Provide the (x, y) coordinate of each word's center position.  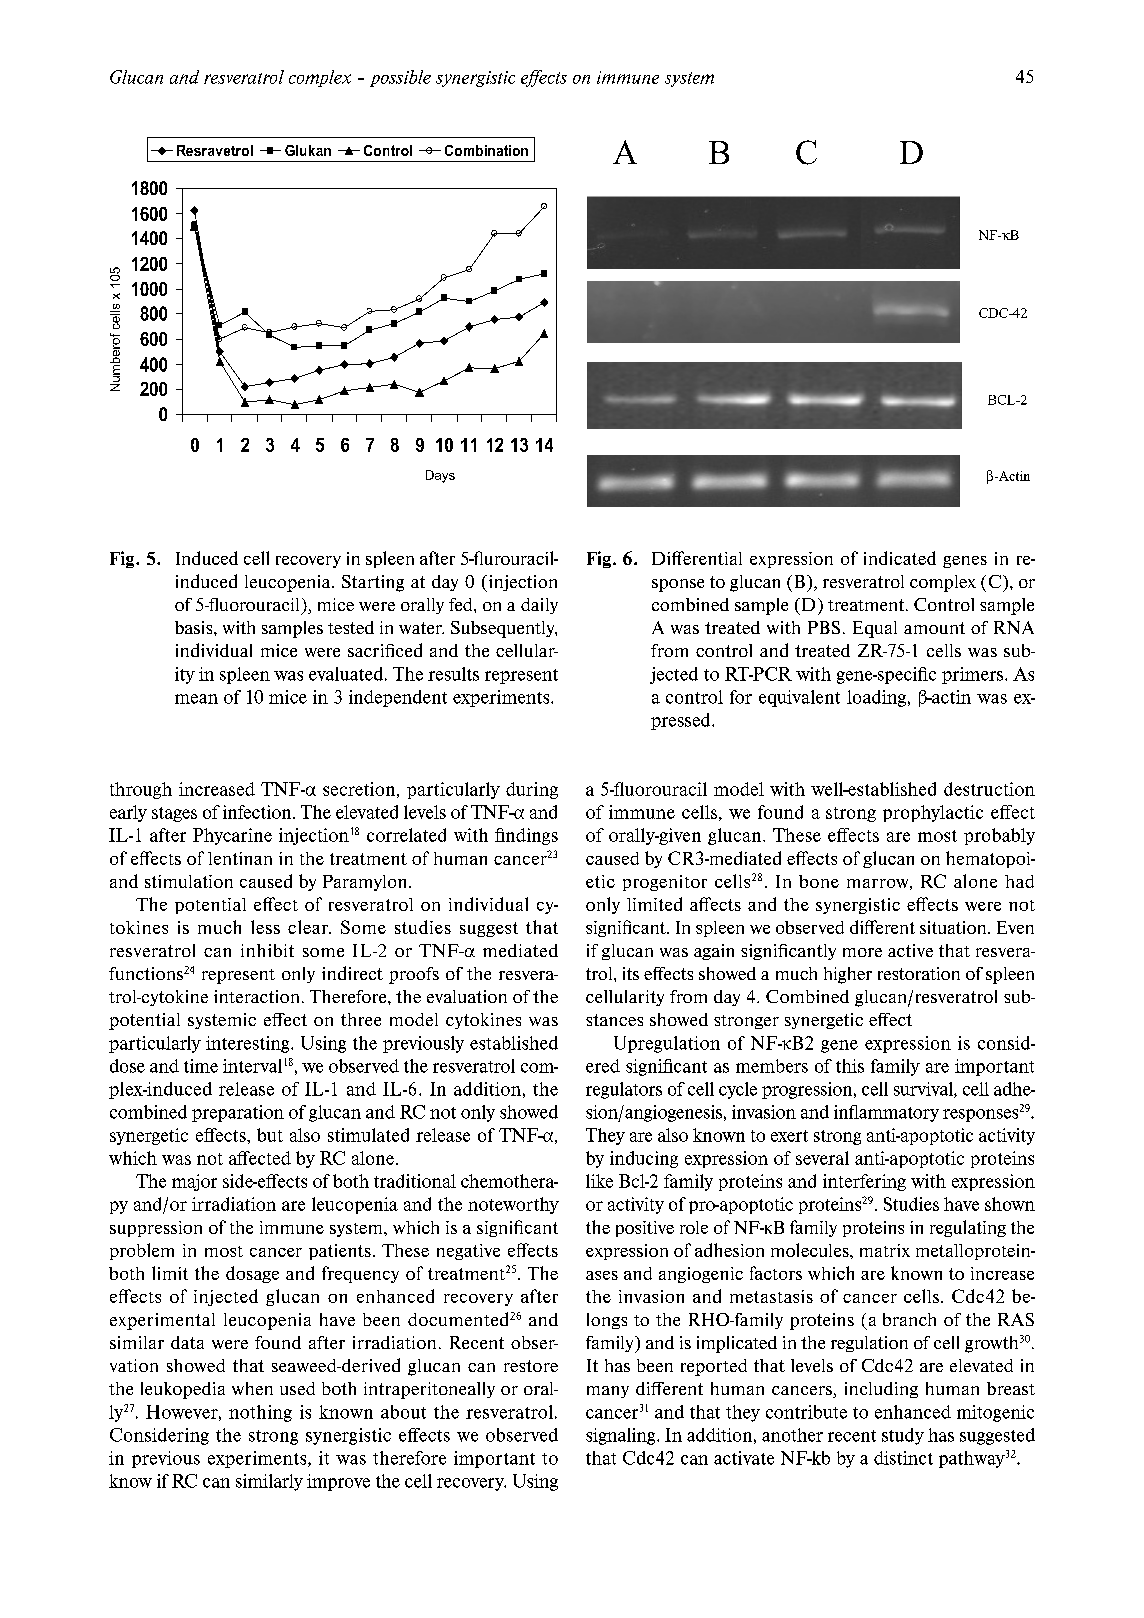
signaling (622, 1436)
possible (400, 78)
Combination (486, 150)
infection (258, 812)
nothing (260, 1413)
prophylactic (933, 813)
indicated (900, 558)
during (532, 790)
